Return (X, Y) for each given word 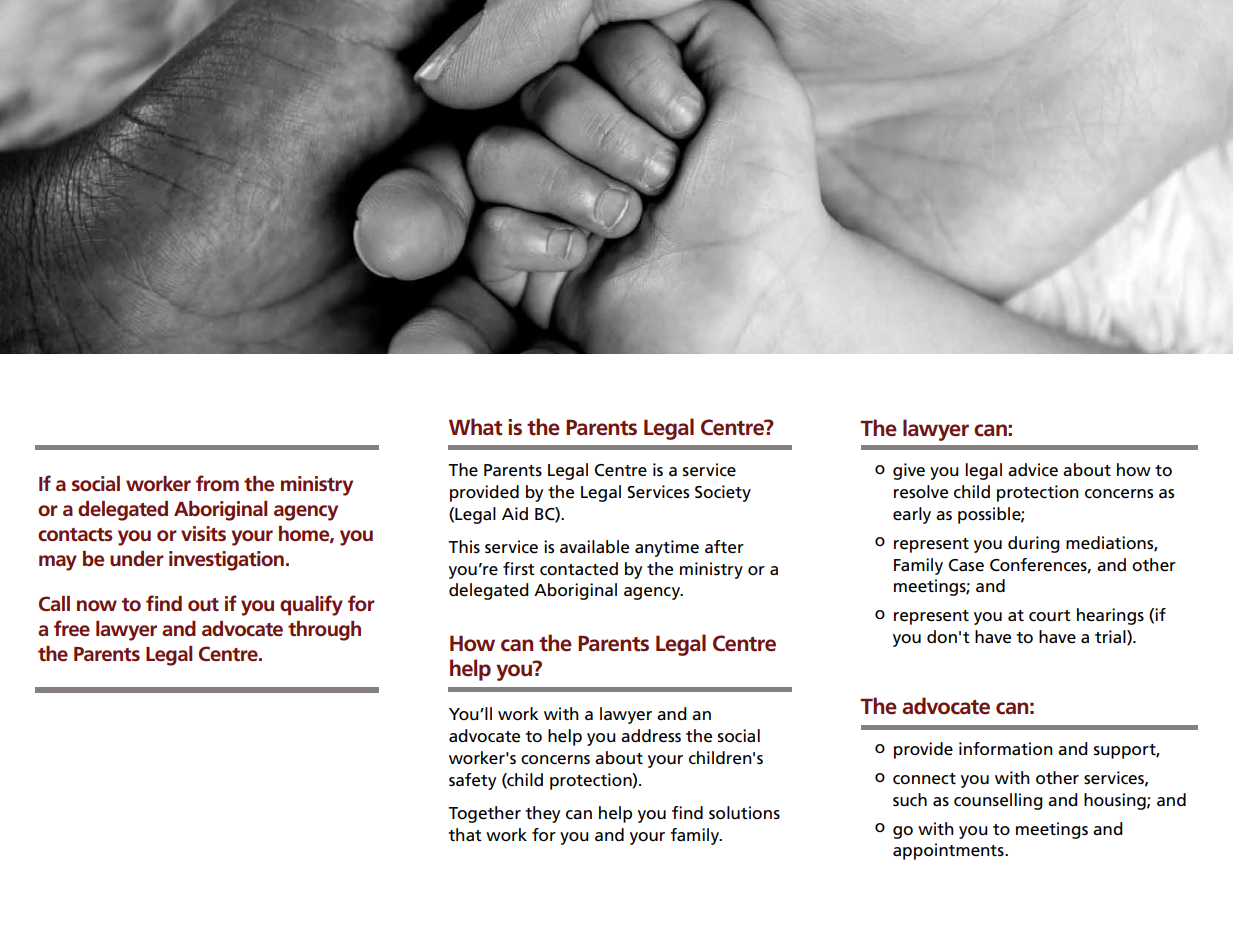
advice (1033, 470)
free (72, 628)
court (1050, 616)
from (217, 483)
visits (203, 534)
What (475, 427)
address (651, 736)
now (97, 605)
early (912, 515)
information (1006, 749)
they (542, 814)
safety (472, 781)
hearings (1110, 616)
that (465, 834)
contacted (579, 569)
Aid (515, 513)
